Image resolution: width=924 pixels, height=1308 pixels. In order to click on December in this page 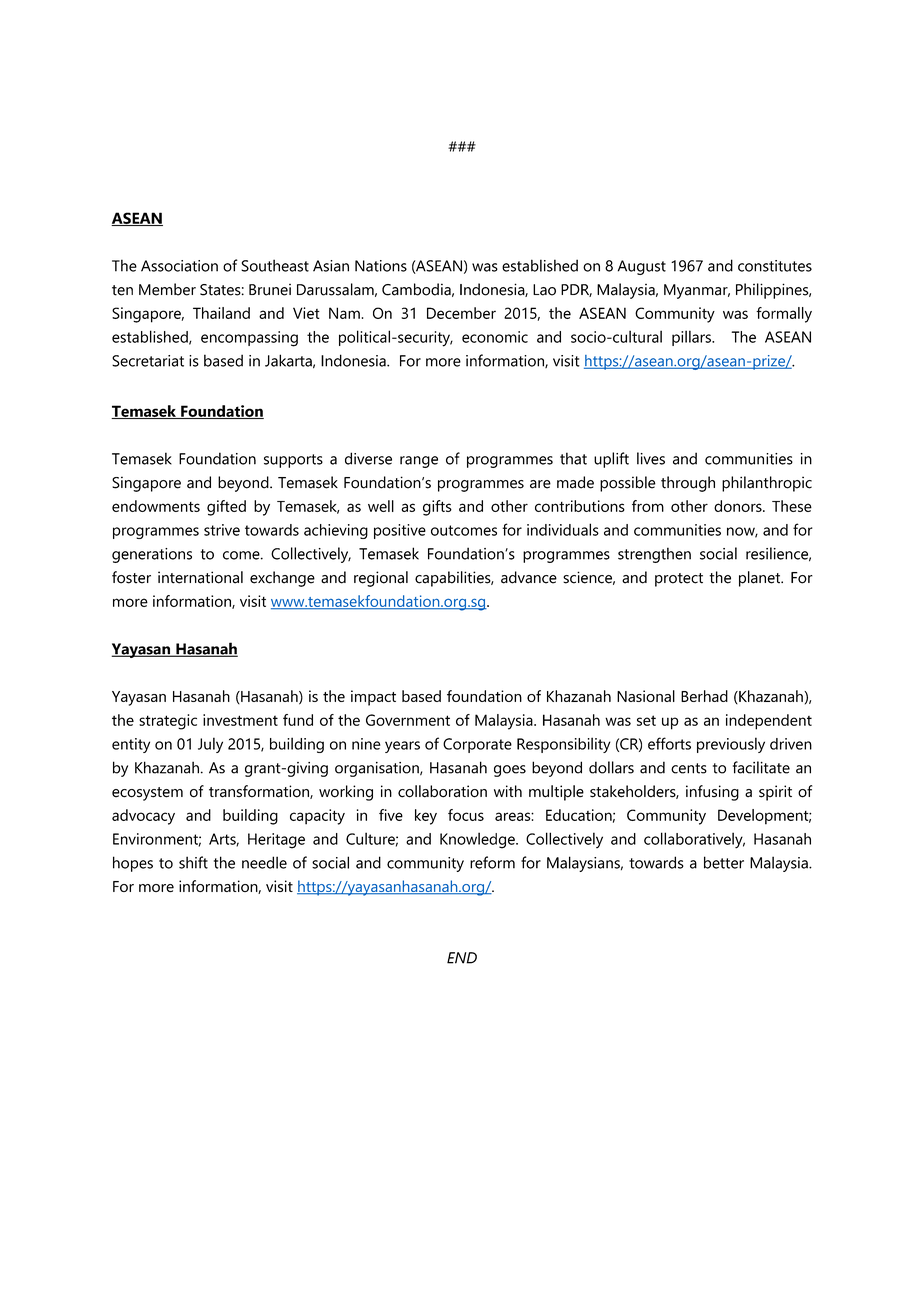, I will do `click(461, 313)`.
